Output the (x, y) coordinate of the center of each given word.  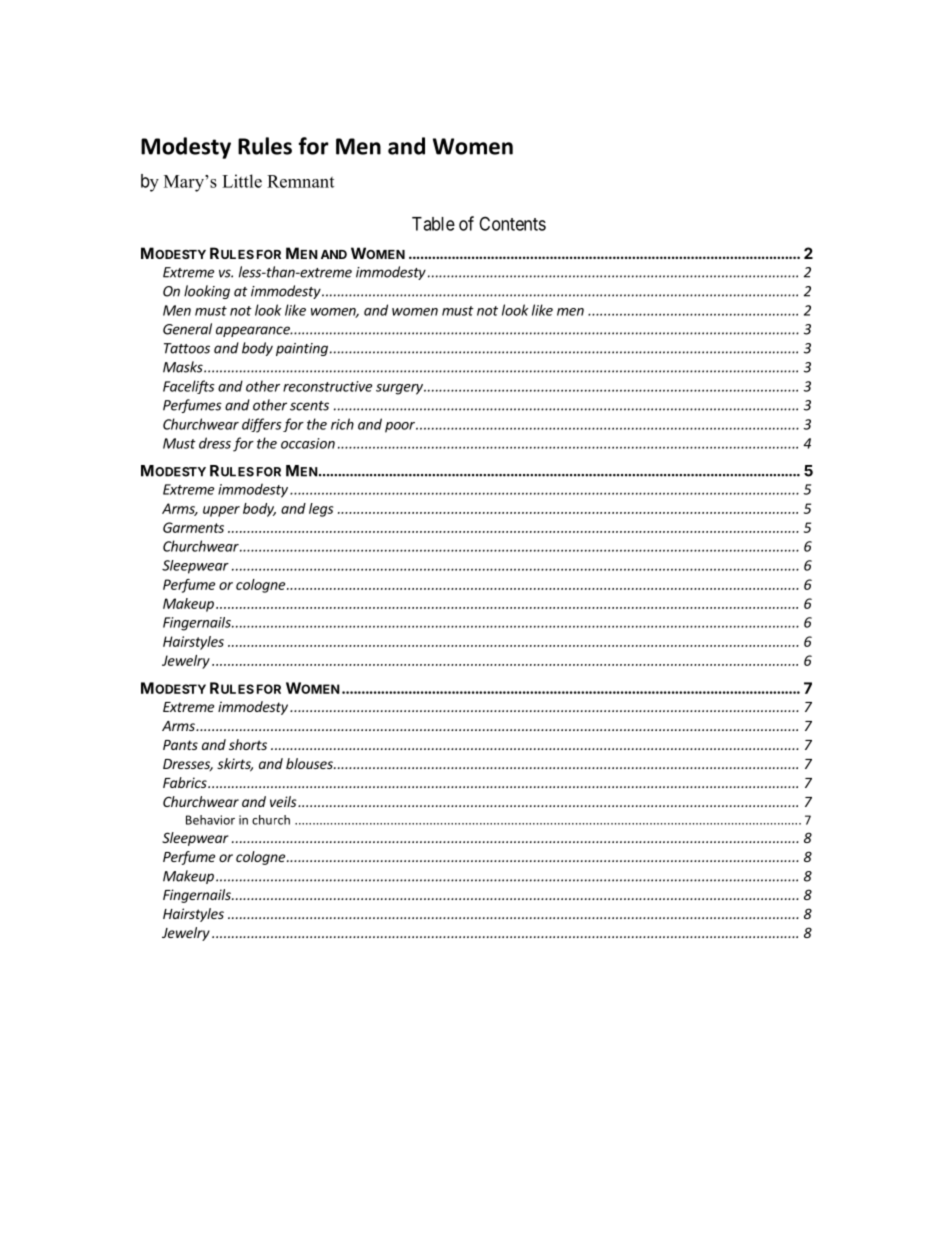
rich (342, 424)
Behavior (210, 820)
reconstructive (327, 386)
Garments (193, 527)
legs (321, 510)
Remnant (300, 181)
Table (433, 224)
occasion (308, 443)
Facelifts (189, 387)
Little (242, 181)
